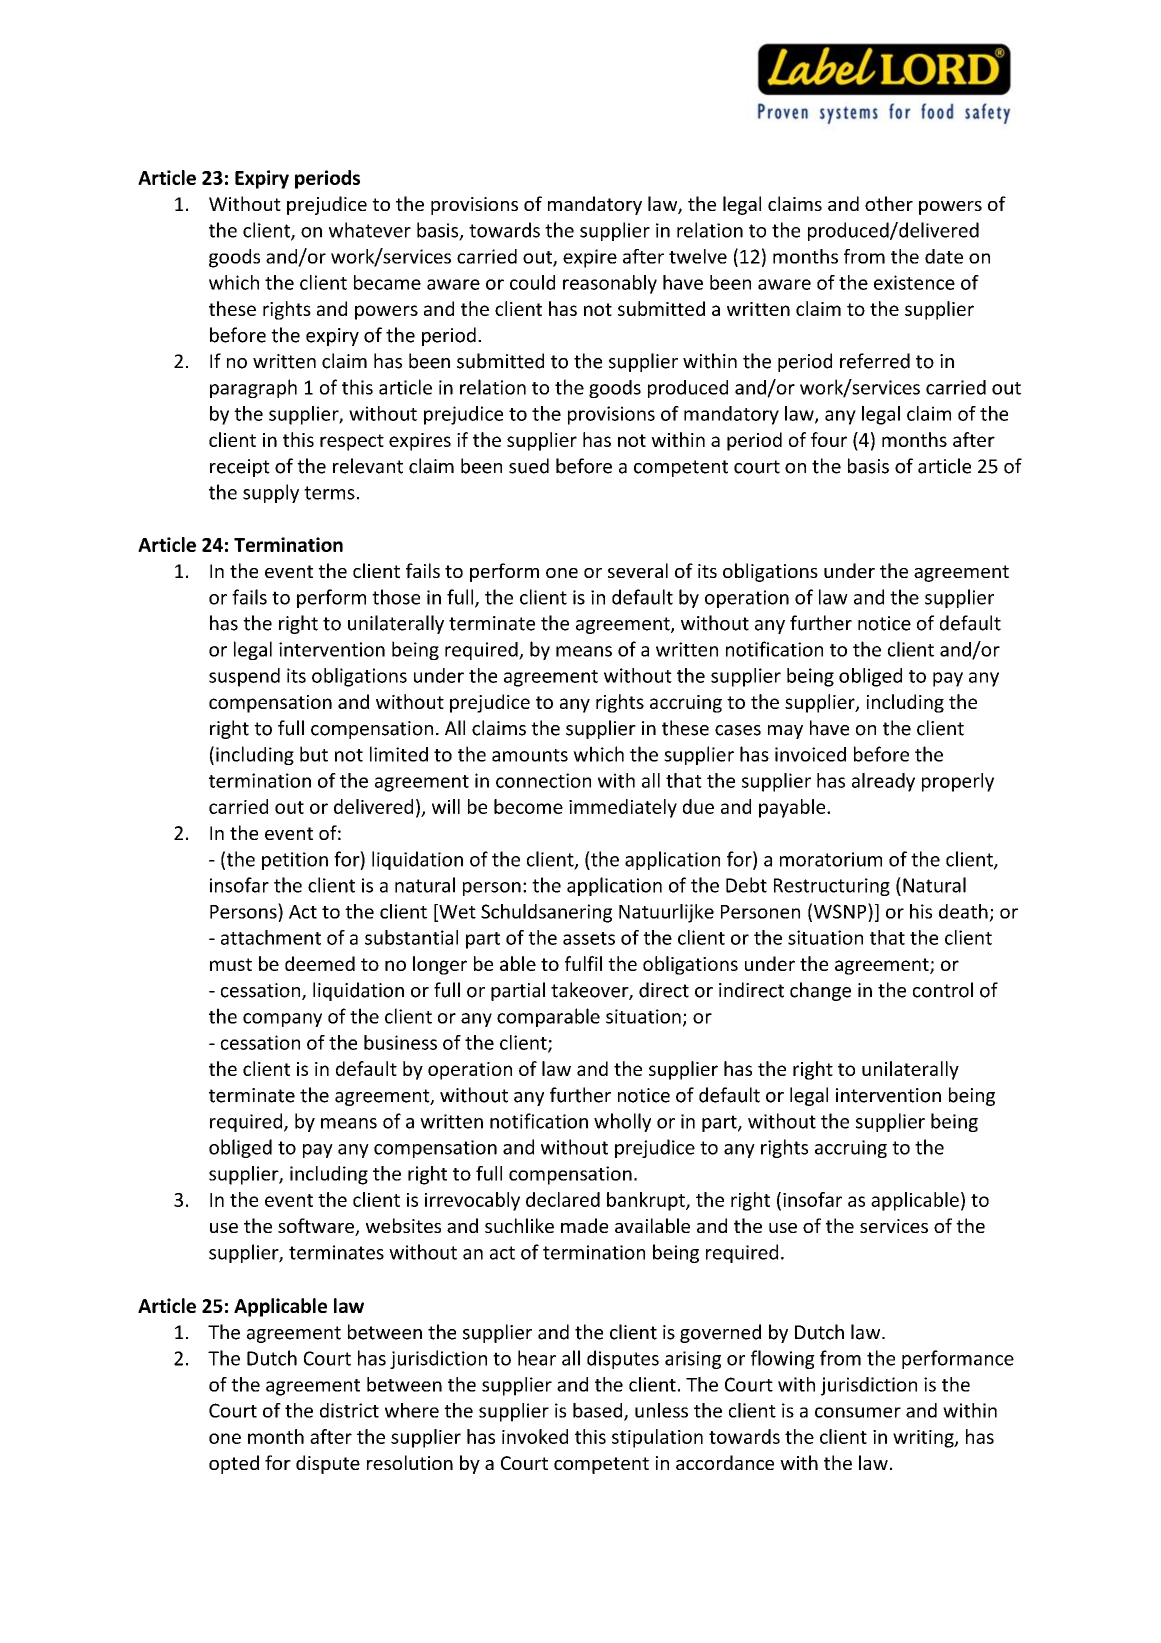  I want to click on reasonably, so click(610, 284).
